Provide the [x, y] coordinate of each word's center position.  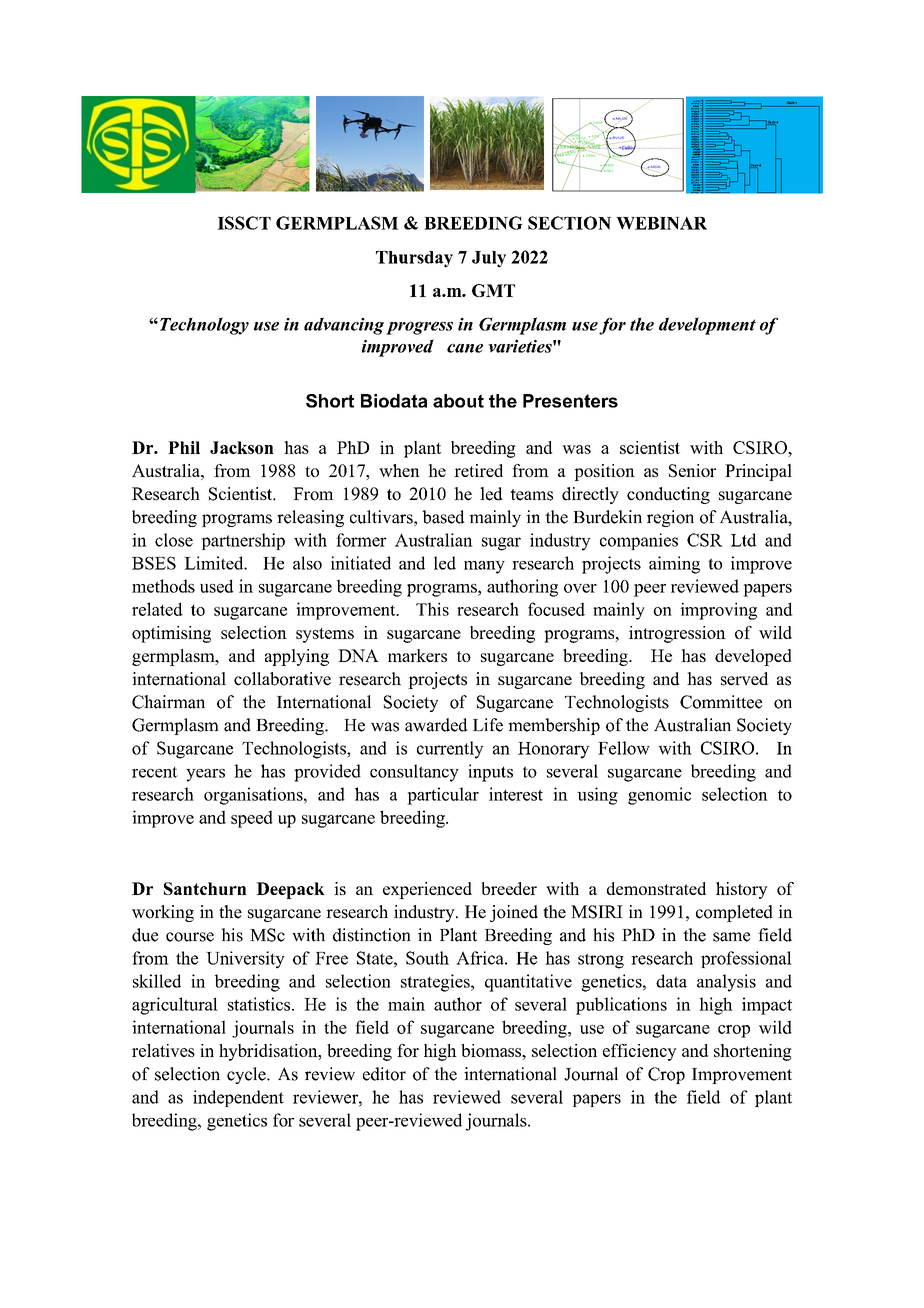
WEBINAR [661, 223]
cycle [247, 1075]
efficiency [640, 1052]
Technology [203, 326]
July [489, 259]
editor [384, 1074]
